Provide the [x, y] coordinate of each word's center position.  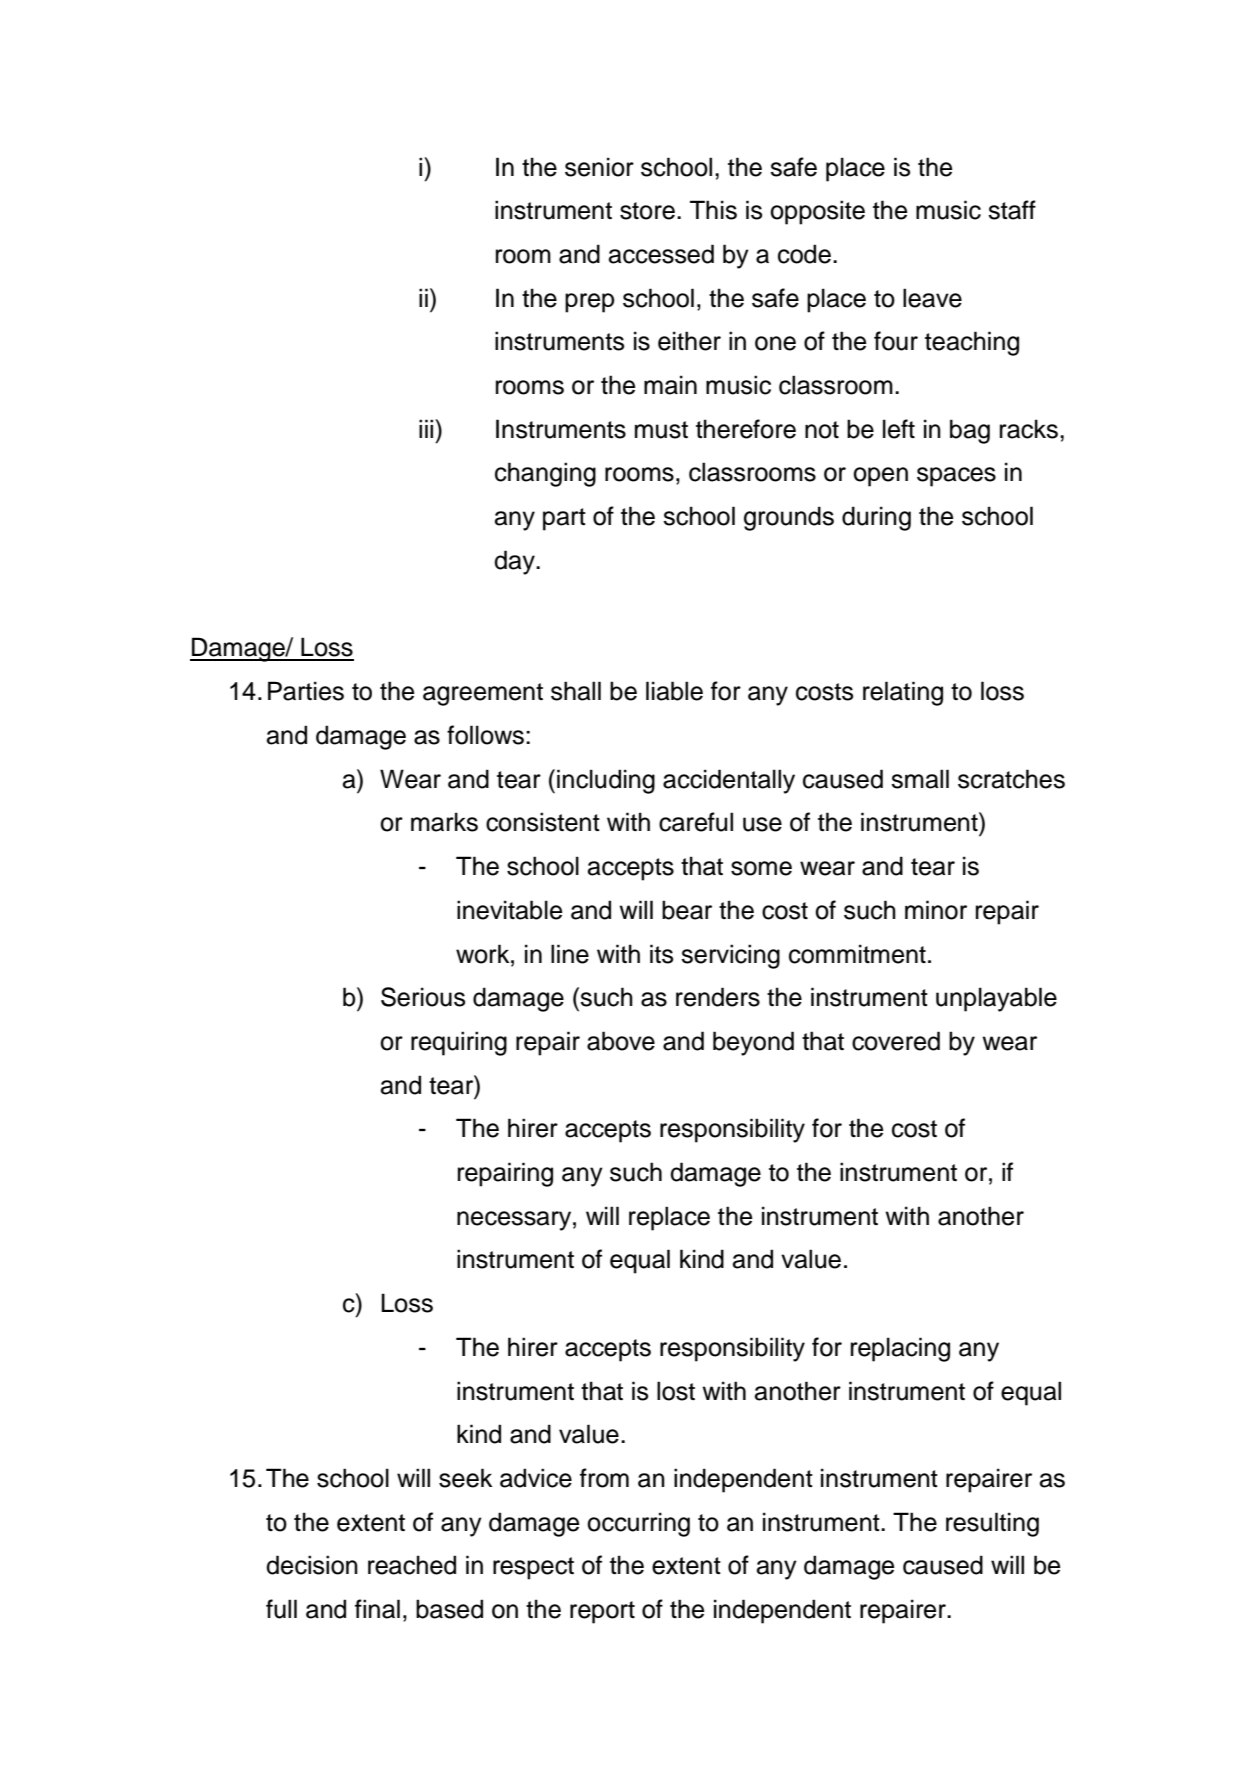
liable [674, 691]
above [621, 1041]
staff [1012, 210]
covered [896, 1041]
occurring [638, 1524]
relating [903, 693]
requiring [459, 1043]
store [647, 211]
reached [412, 1565]
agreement [483, 694]
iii [427, 428]
